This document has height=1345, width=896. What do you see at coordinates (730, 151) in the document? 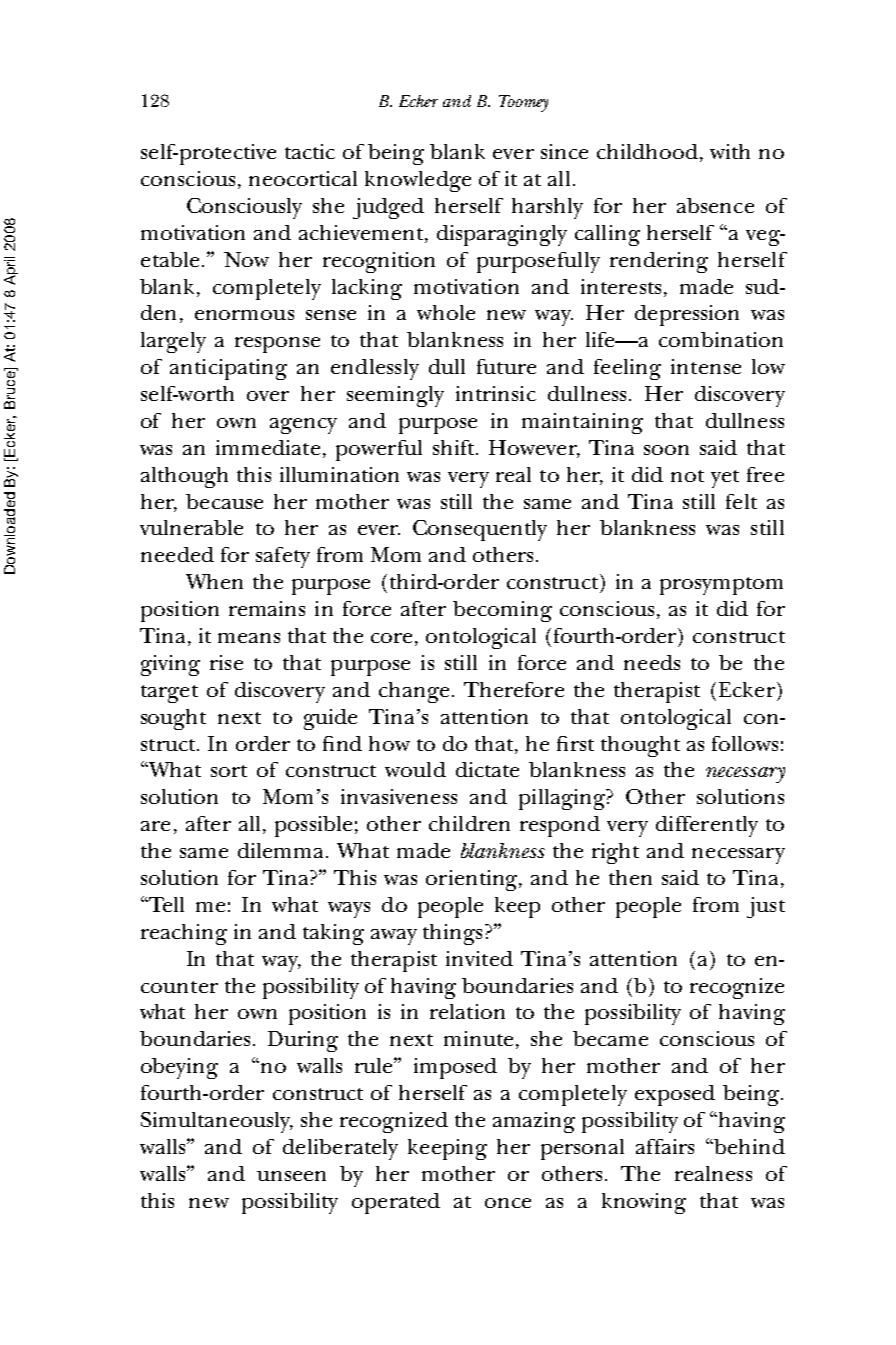
I see `with` at bounding box center [730, 151].
